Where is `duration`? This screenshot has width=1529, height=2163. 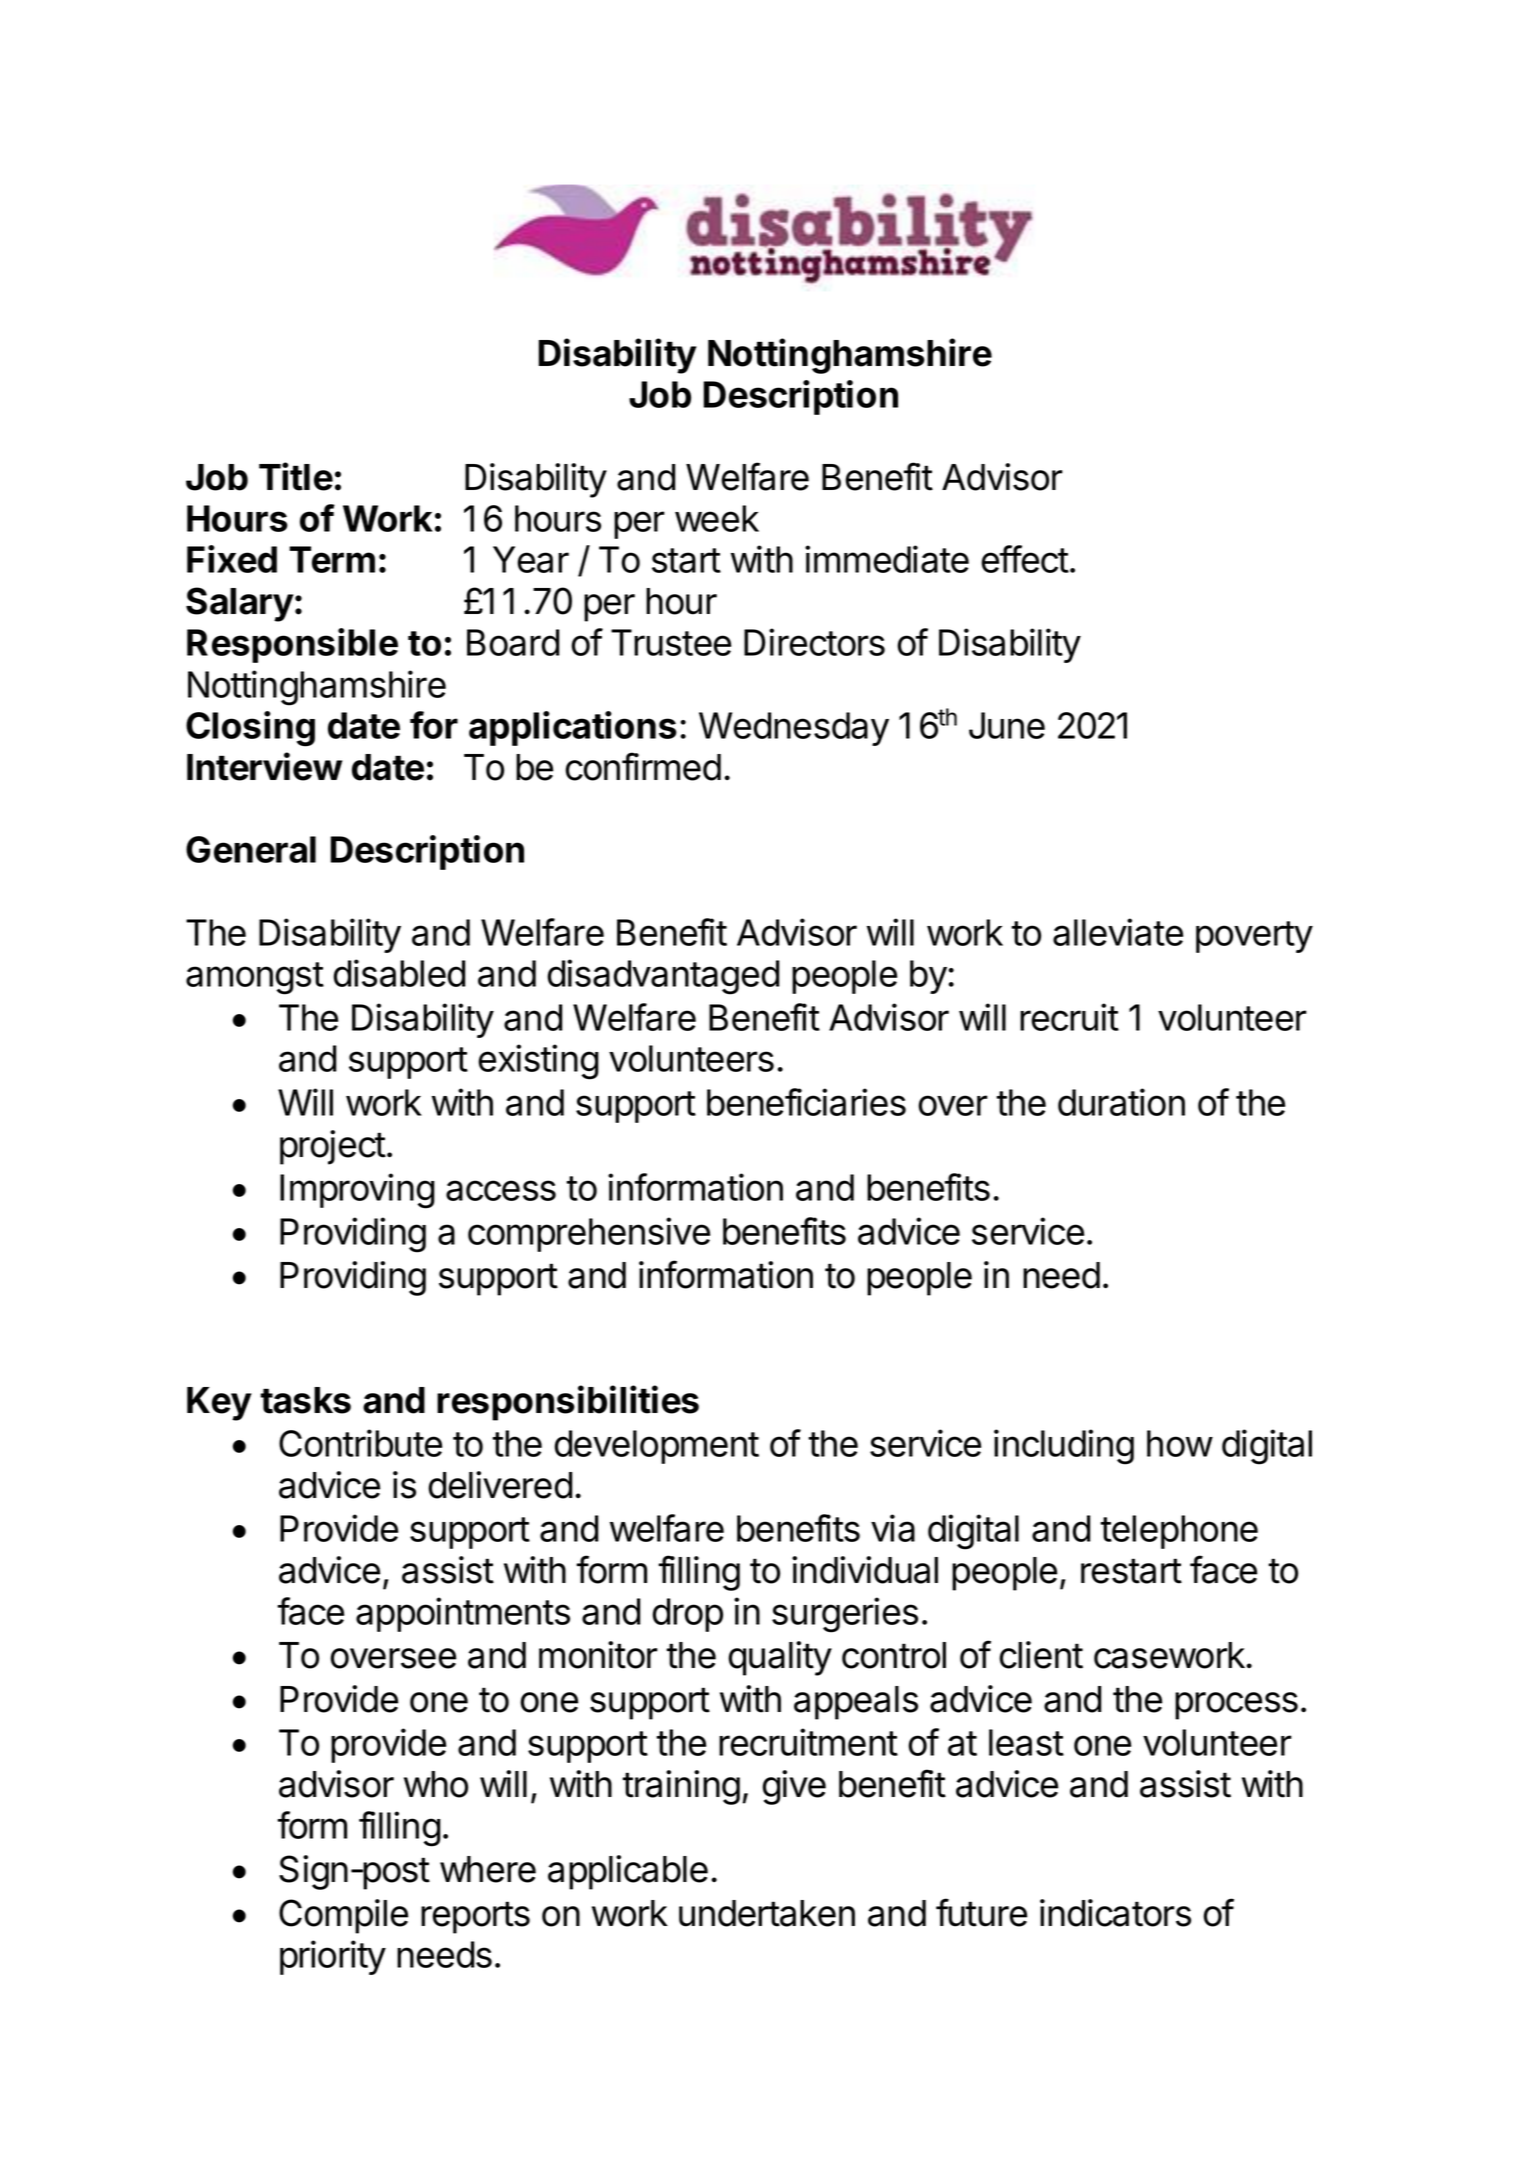 duration is located at coordinates (1121, 1102).
